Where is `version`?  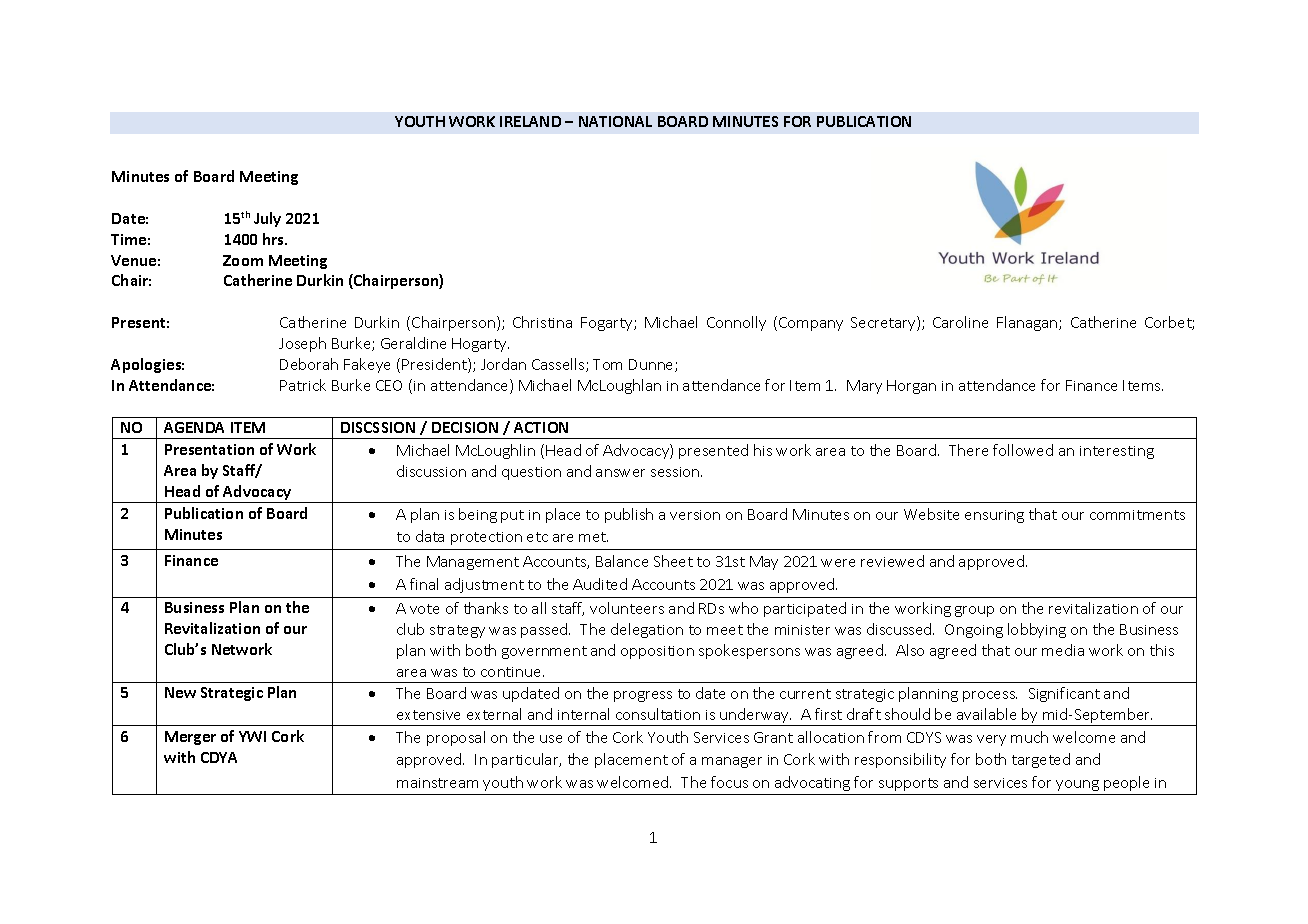
version is located at coordinates (695, 515).
